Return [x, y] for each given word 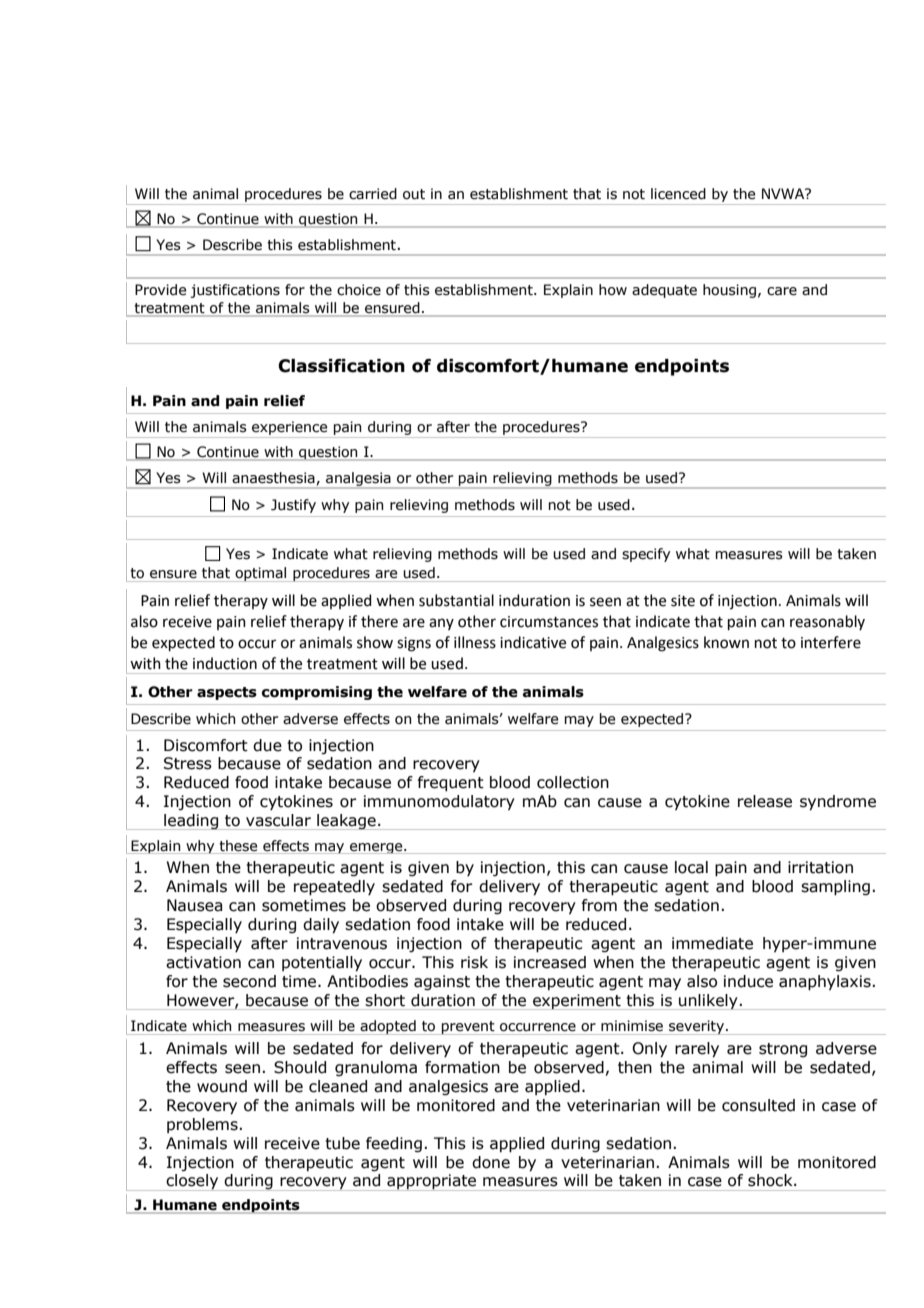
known [726, 642]
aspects [227, 693]
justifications [235, 291]
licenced [678, 194]
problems [202, 1125]
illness [475, 642]
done [491, 1162]
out [414, 194]
